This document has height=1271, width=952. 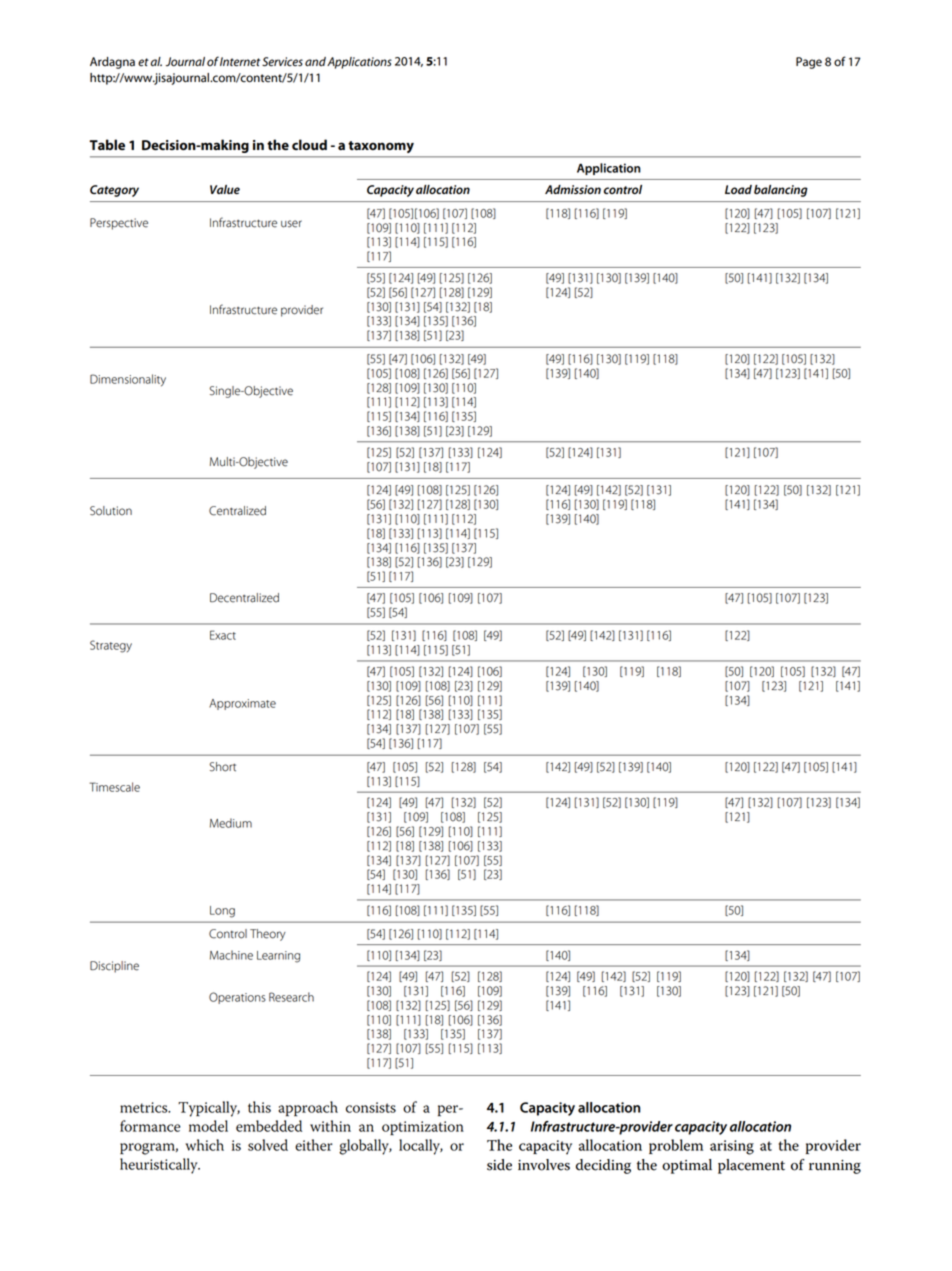 I want to click on which, so click(x=204, y=1145).
